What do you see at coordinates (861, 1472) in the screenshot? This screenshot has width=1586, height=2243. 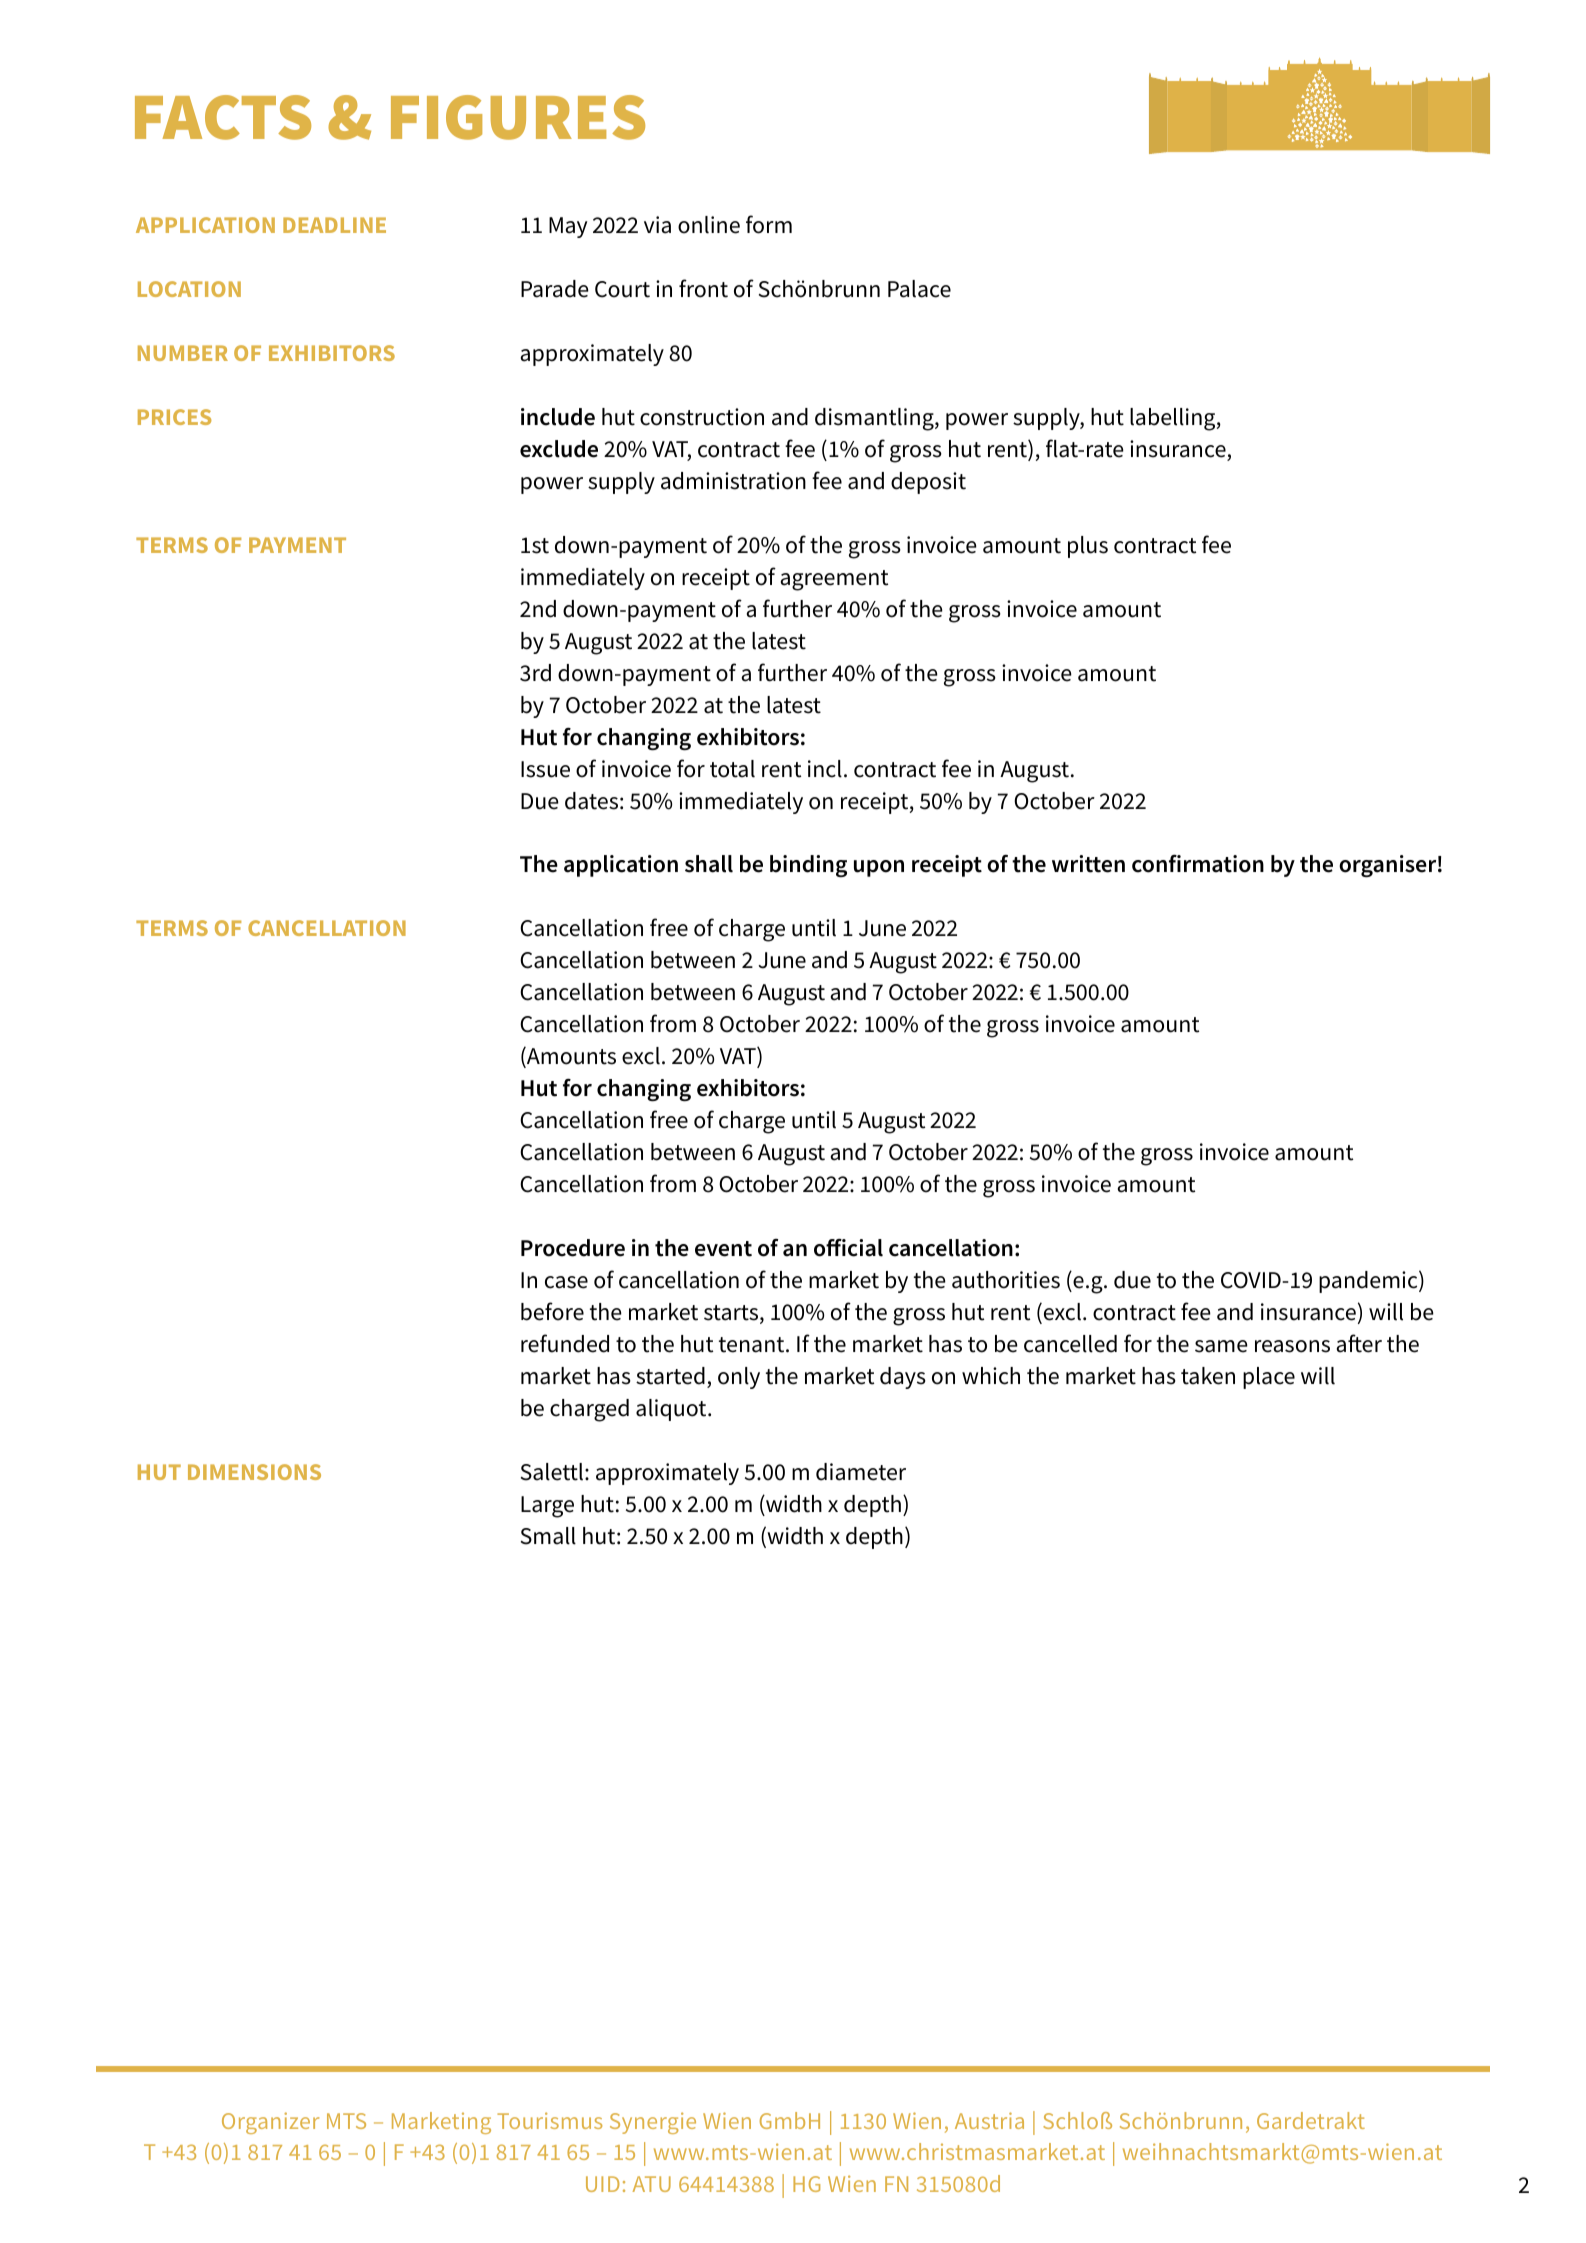 I see `diameter` at bounding box center [861, 1472].
